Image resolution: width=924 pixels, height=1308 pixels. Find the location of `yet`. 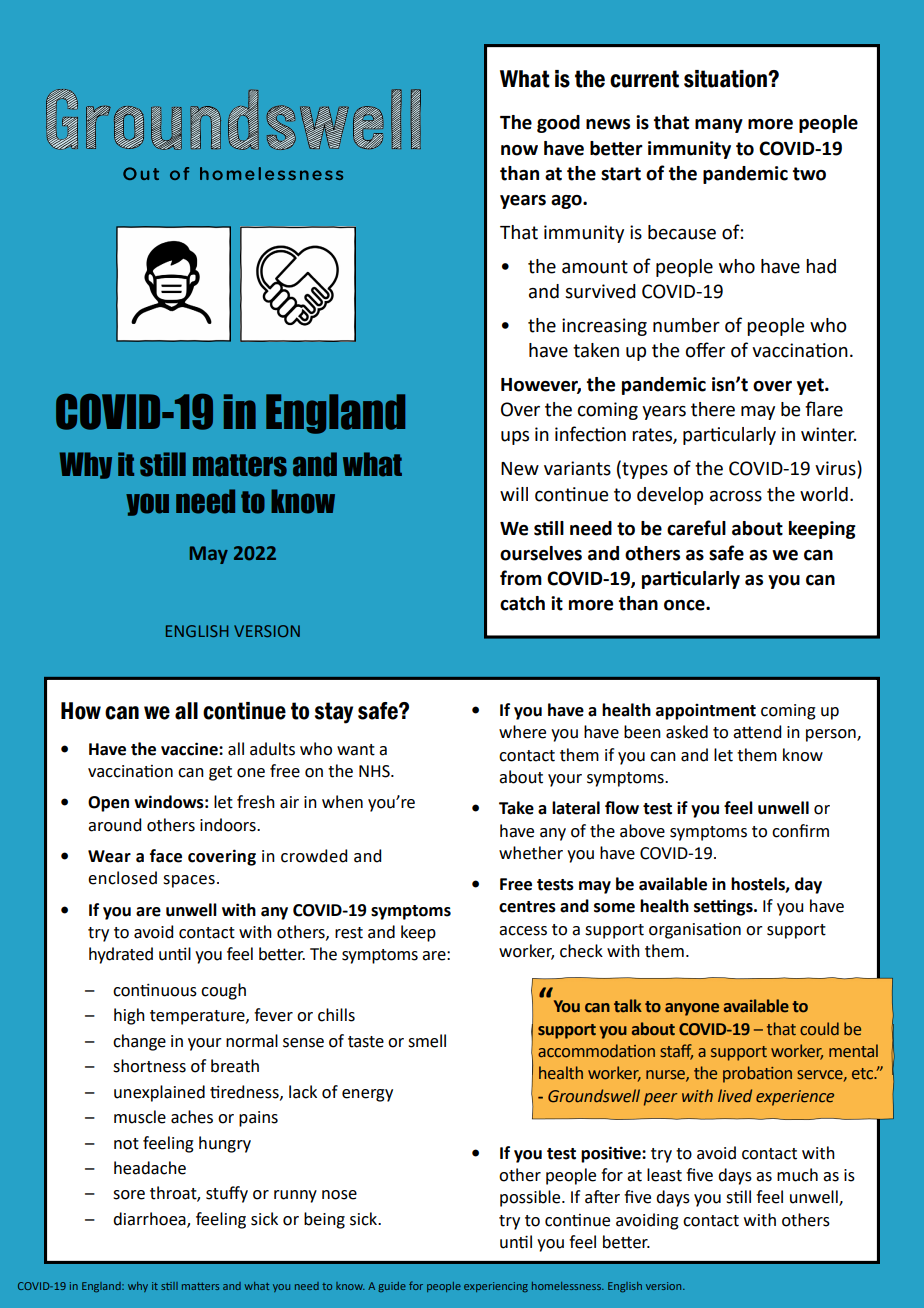

yet is located at coordinates (811, 386).
